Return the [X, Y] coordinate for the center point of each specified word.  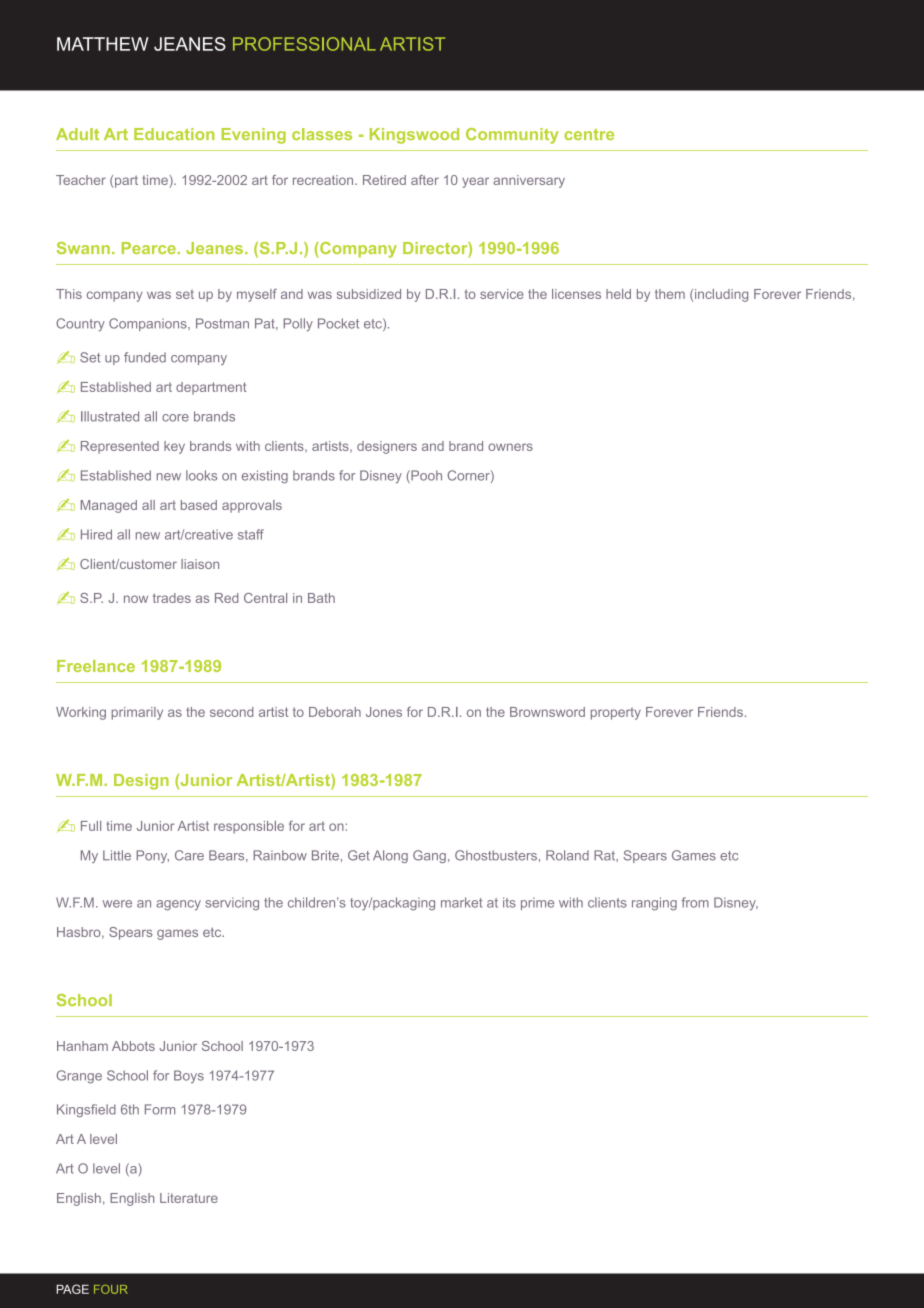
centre [589, 134]
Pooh [425, 476]
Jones [384, 712]
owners [510, 447]
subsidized [369, 294]
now [136, 599]
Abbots [133, 1046]
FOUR [111, 1289]
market [461, 902]
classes [322, 134]
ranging [654, 904]
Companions [149, 324]
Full [91, 826]
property [616, 713]
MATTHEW [103, 44]
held [618, 294]
